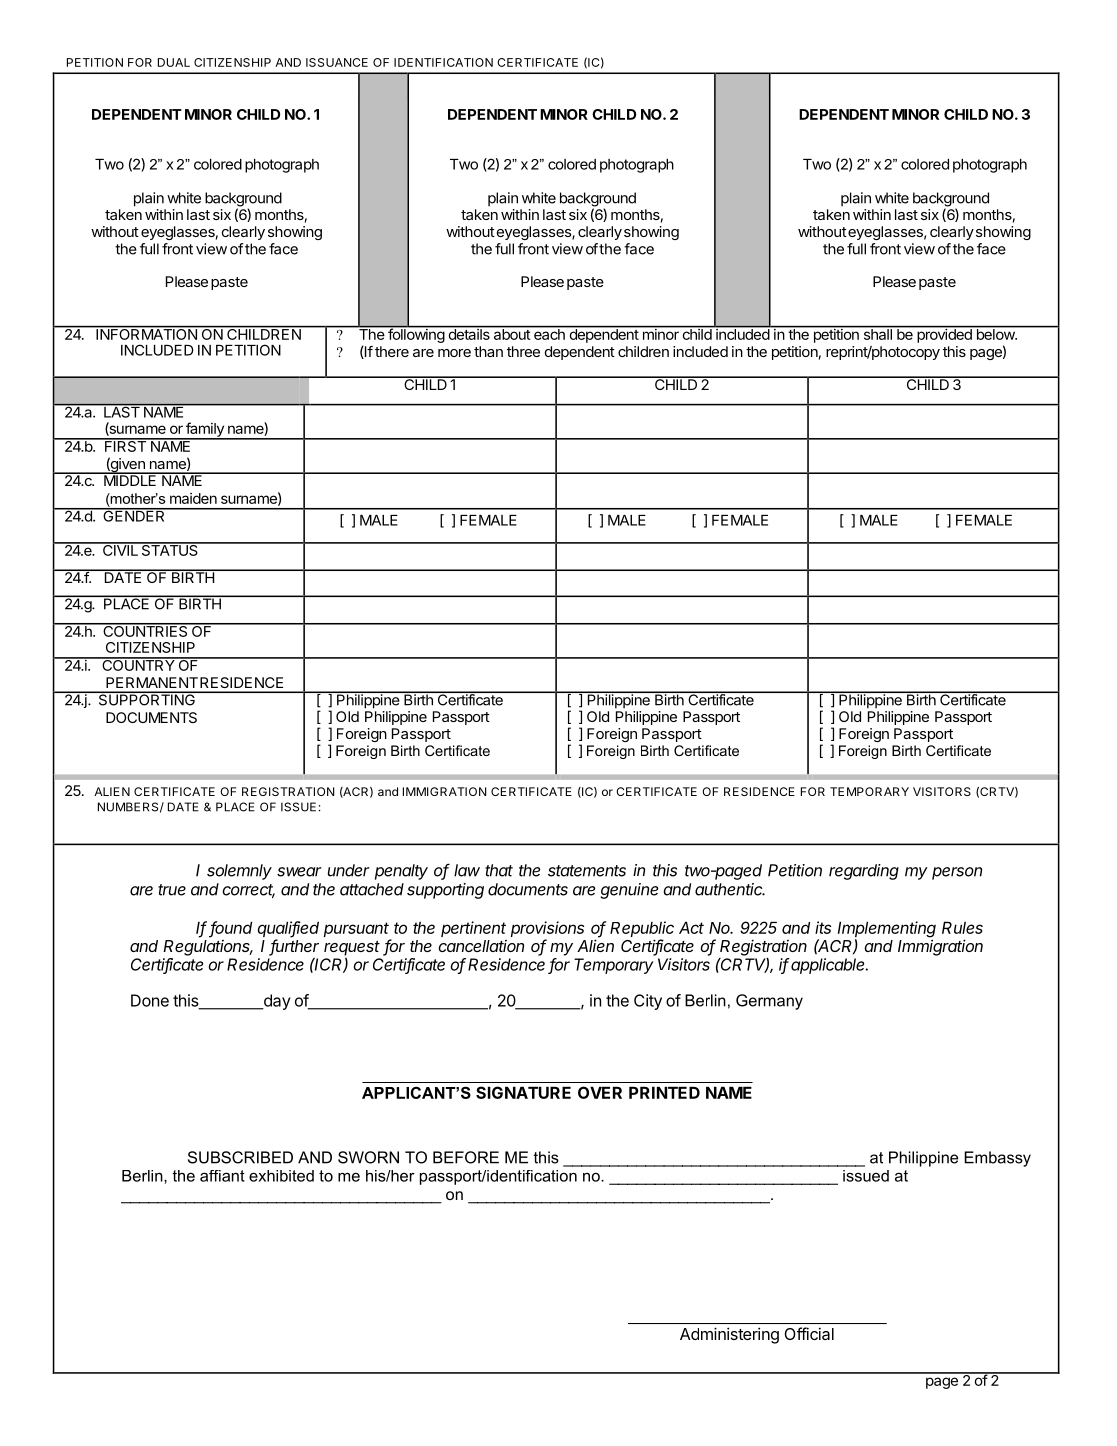 This document has width=1117, height=1446. What do you see at coordinates (549, 333) in the document?
I see `each` at bounding box center [549, 333].
